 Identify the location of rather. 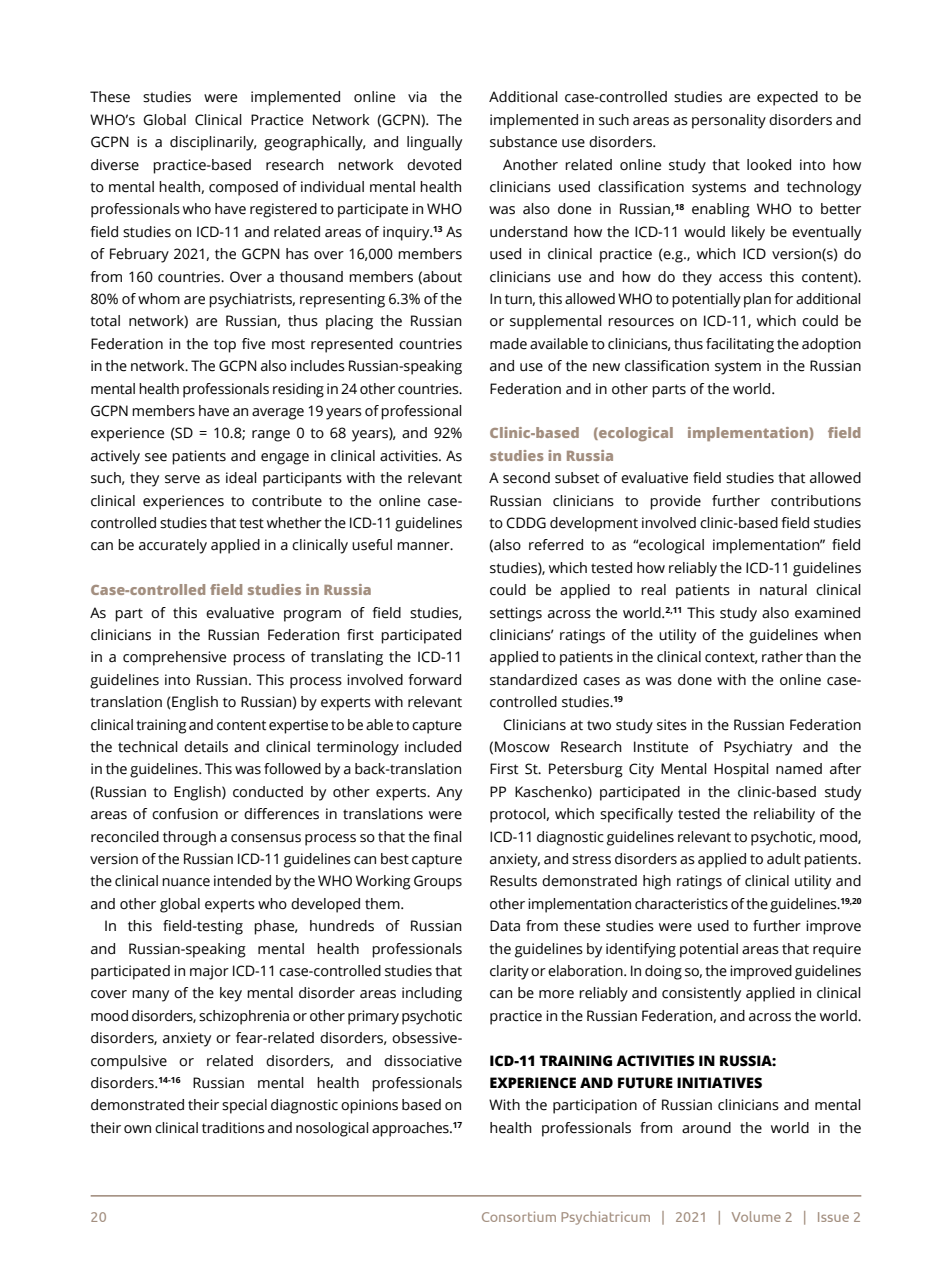
(782, 657).
